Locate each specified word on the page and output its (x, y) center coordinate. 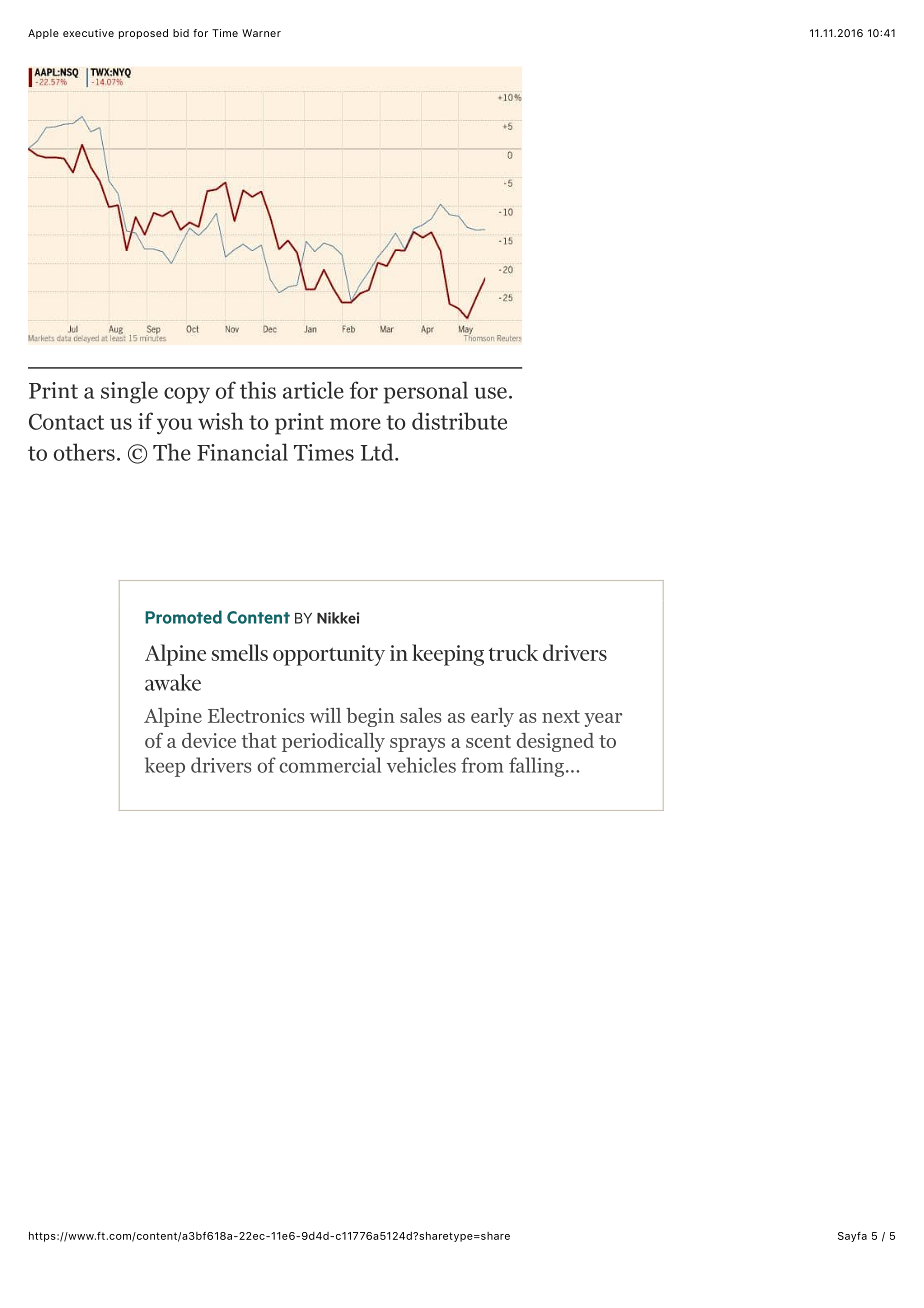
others (84, 452)
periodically (333, 742)
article (313, 390)
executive (88, 33)
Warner (261, 33)
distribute (459, 421)
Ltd (378, 452)
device (209, 740)
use (490, 393)
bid (181, 33)
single (129, 392)
